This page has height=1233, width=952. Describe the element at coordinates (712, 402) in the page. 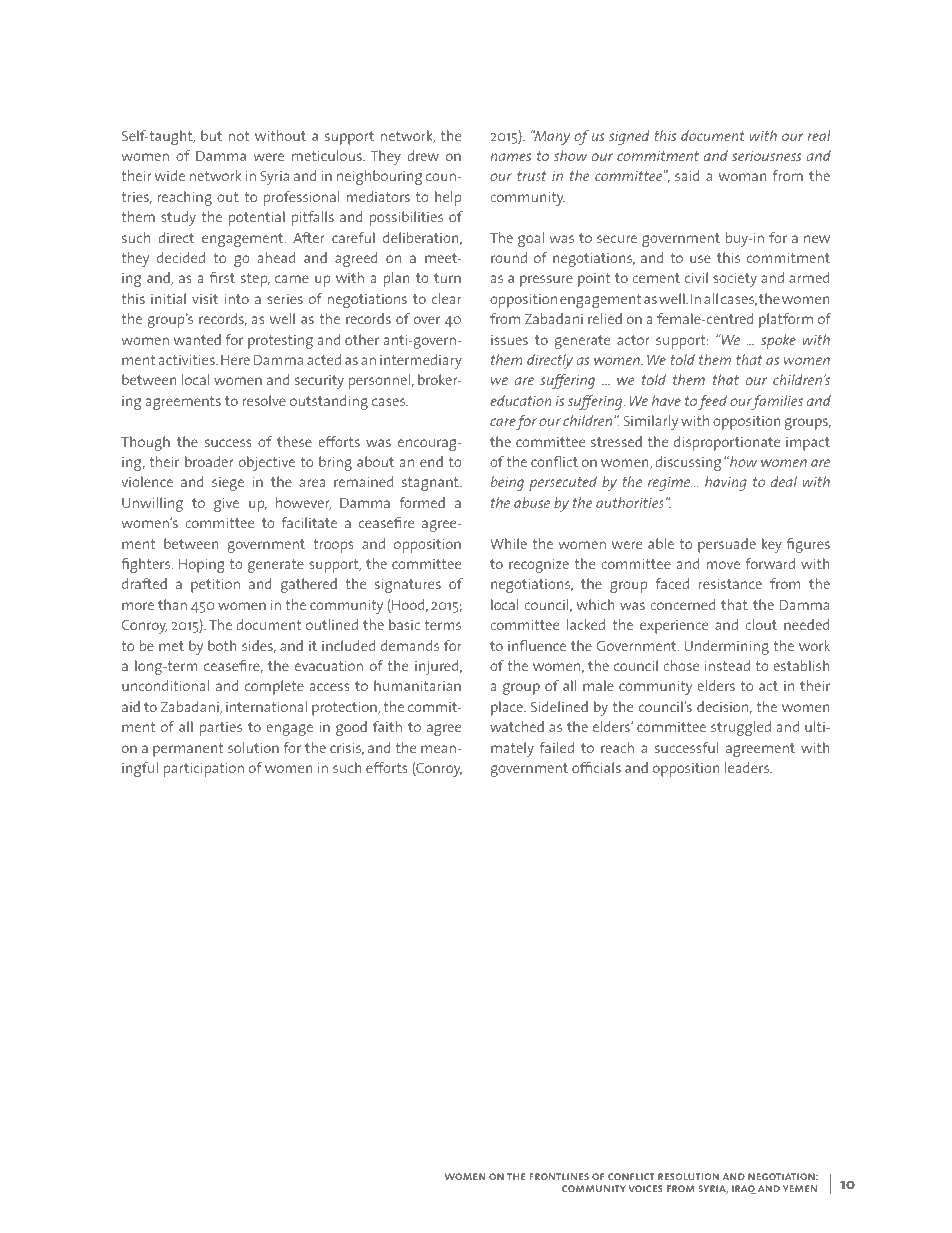

I see `feed` at that location.
